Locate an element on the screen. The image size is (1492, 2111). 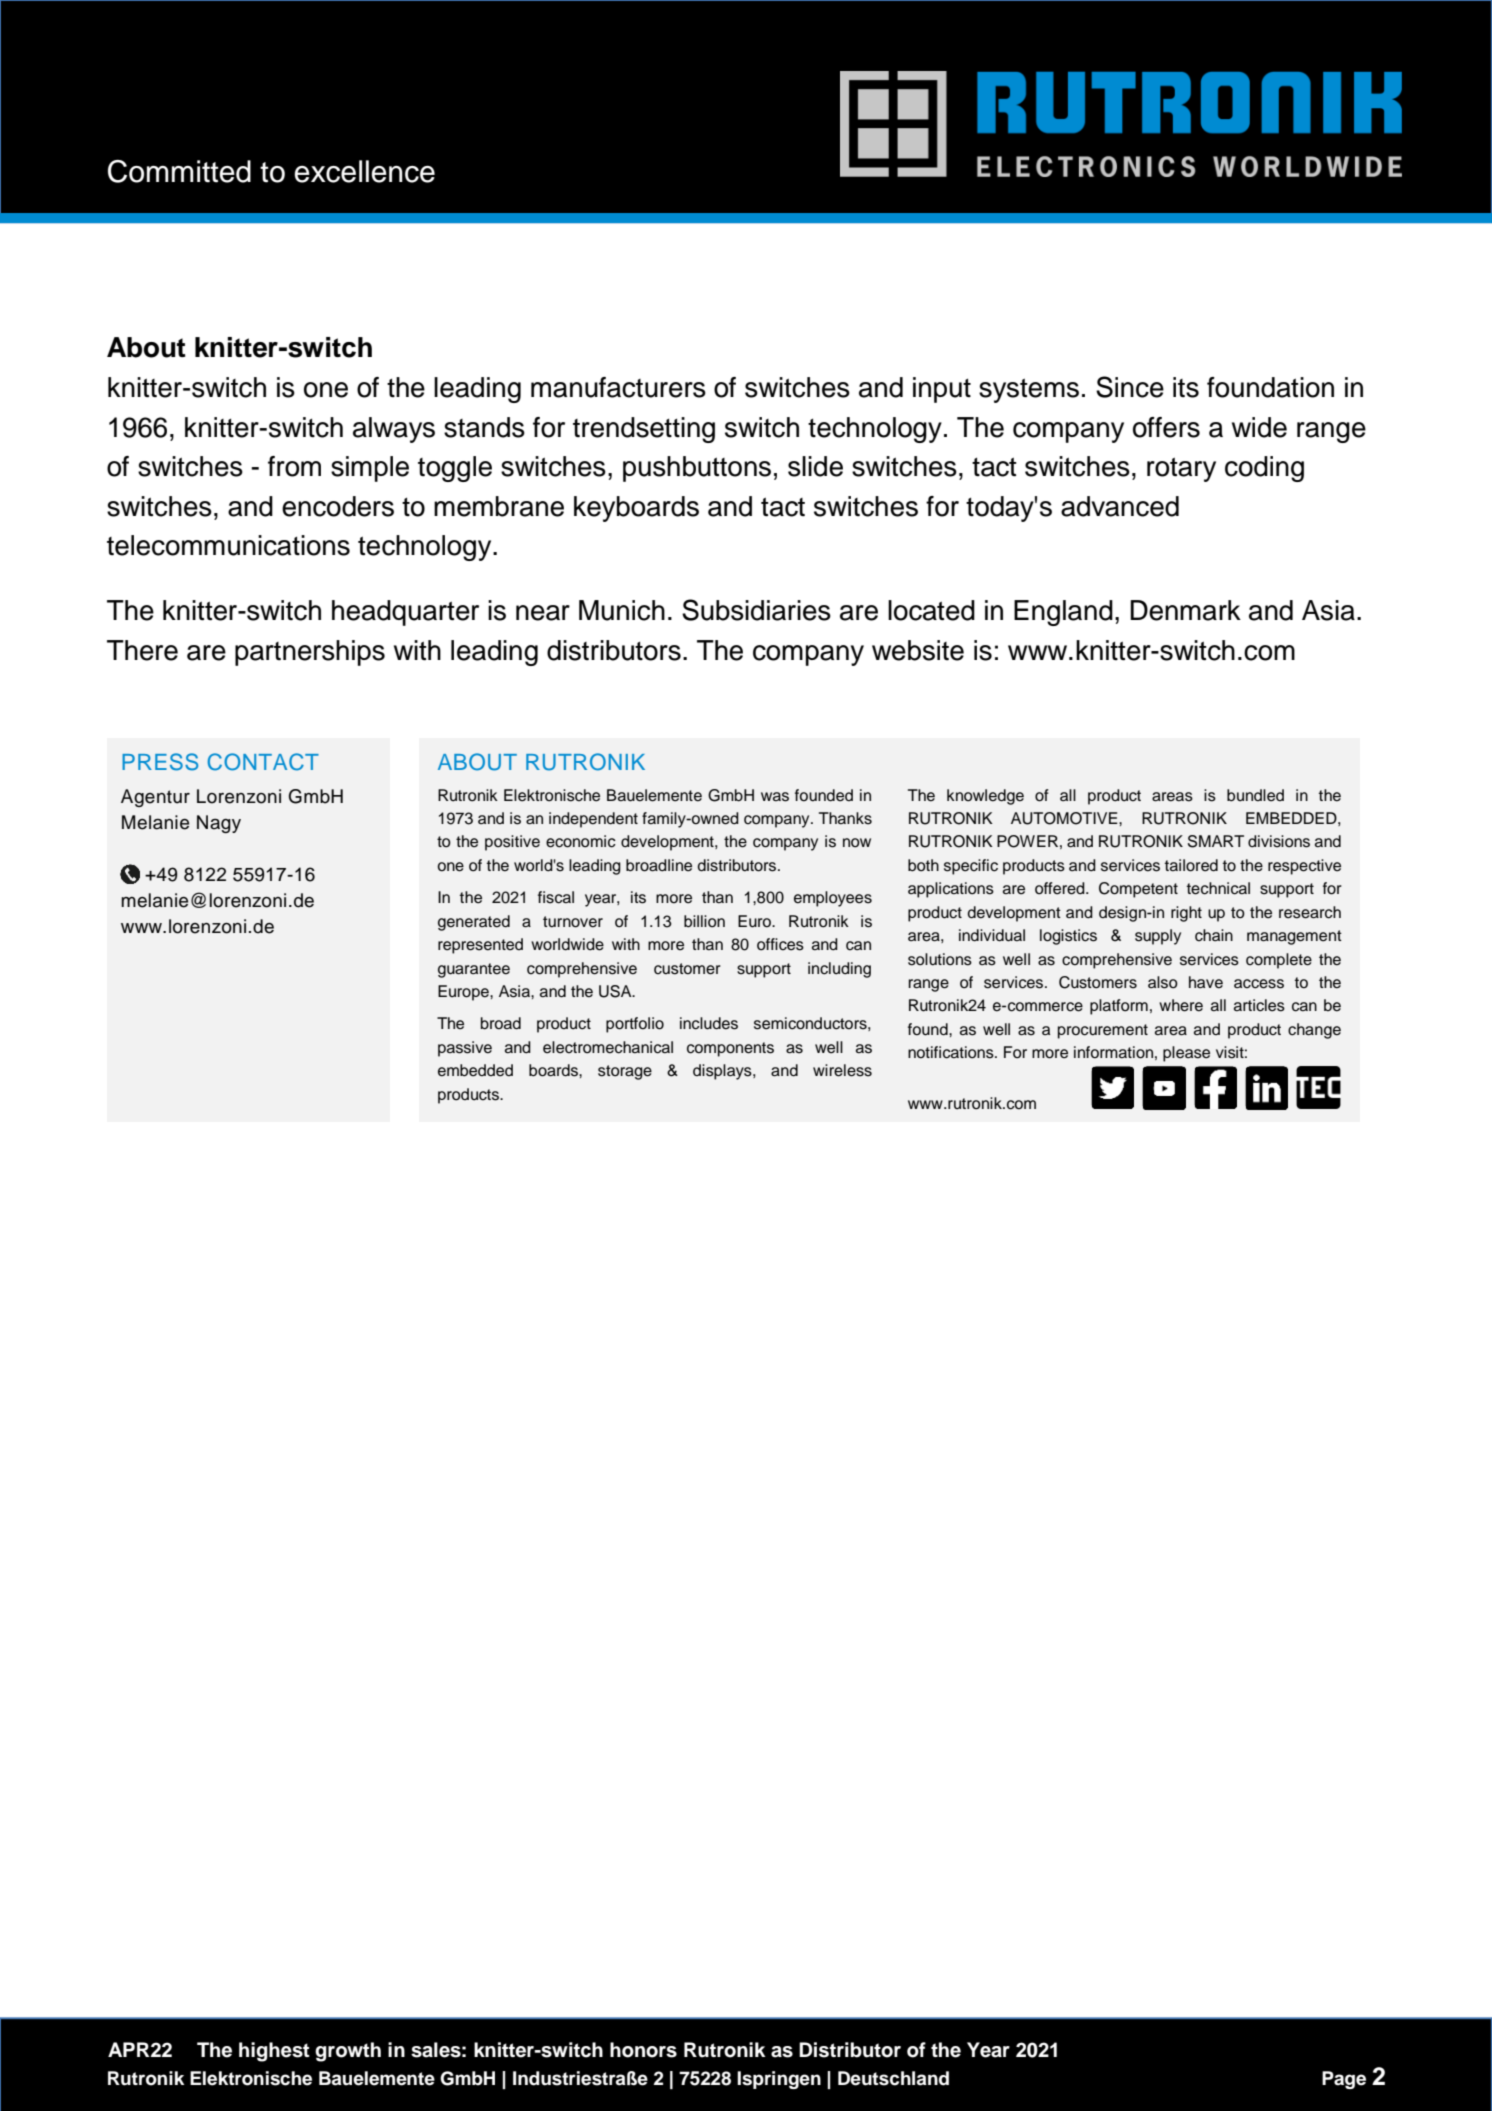
manufacturers is located at coordinates (618, 387).
